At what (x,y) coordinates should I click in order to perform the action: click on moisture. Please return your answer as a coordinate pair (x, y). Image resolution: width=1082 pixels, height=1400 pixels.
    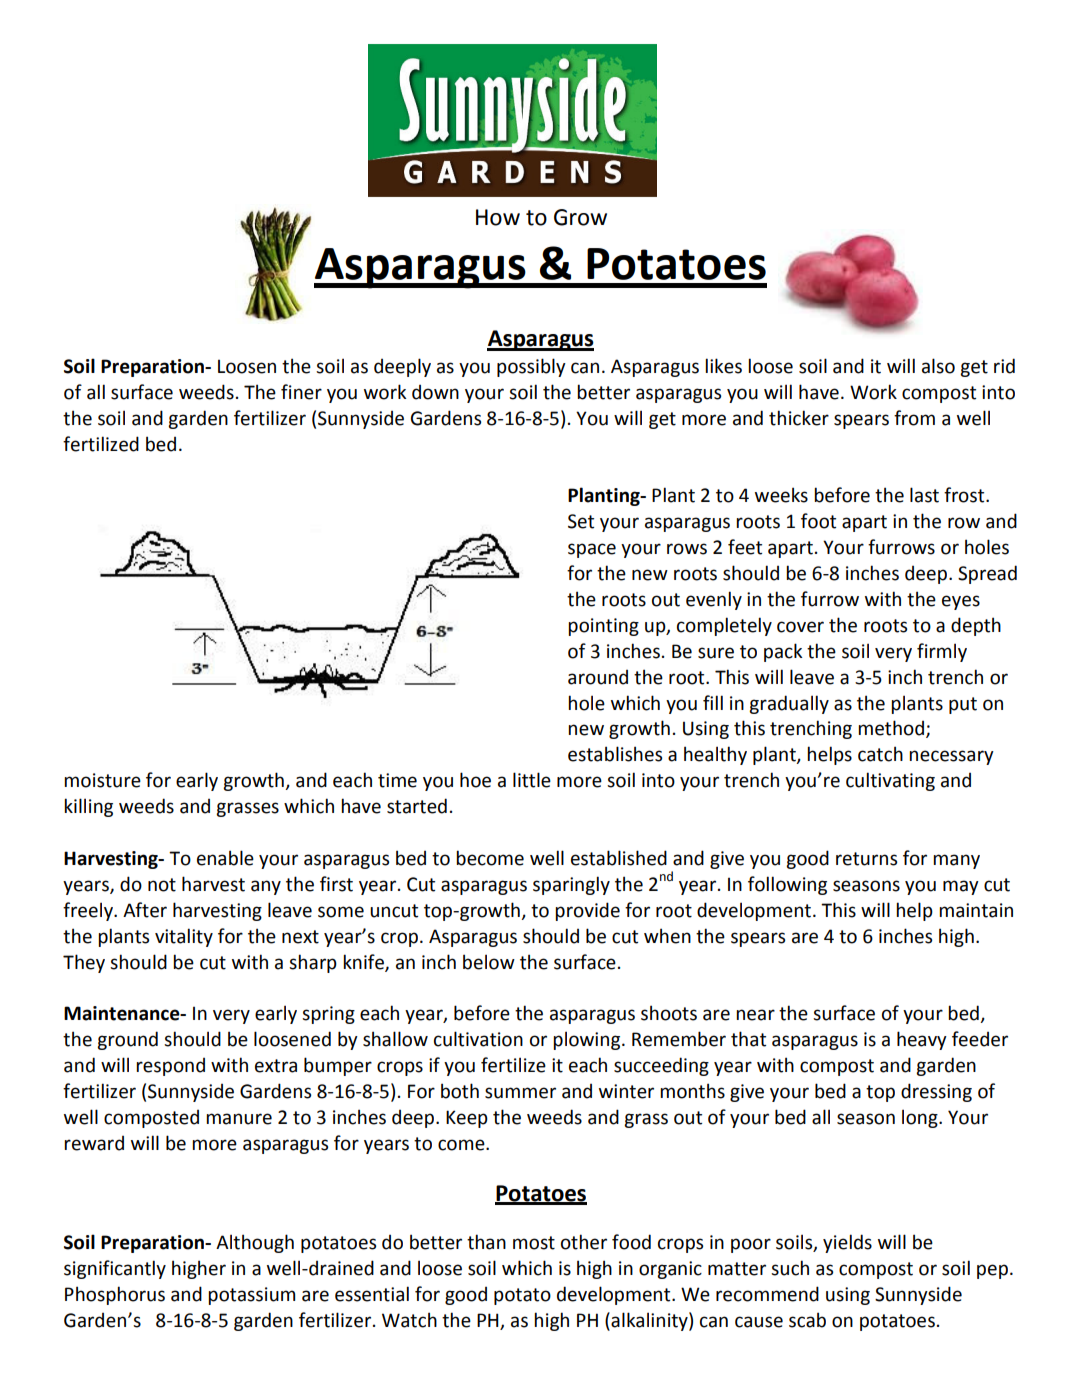
    Looking at the image, I should click on (102, 780).
